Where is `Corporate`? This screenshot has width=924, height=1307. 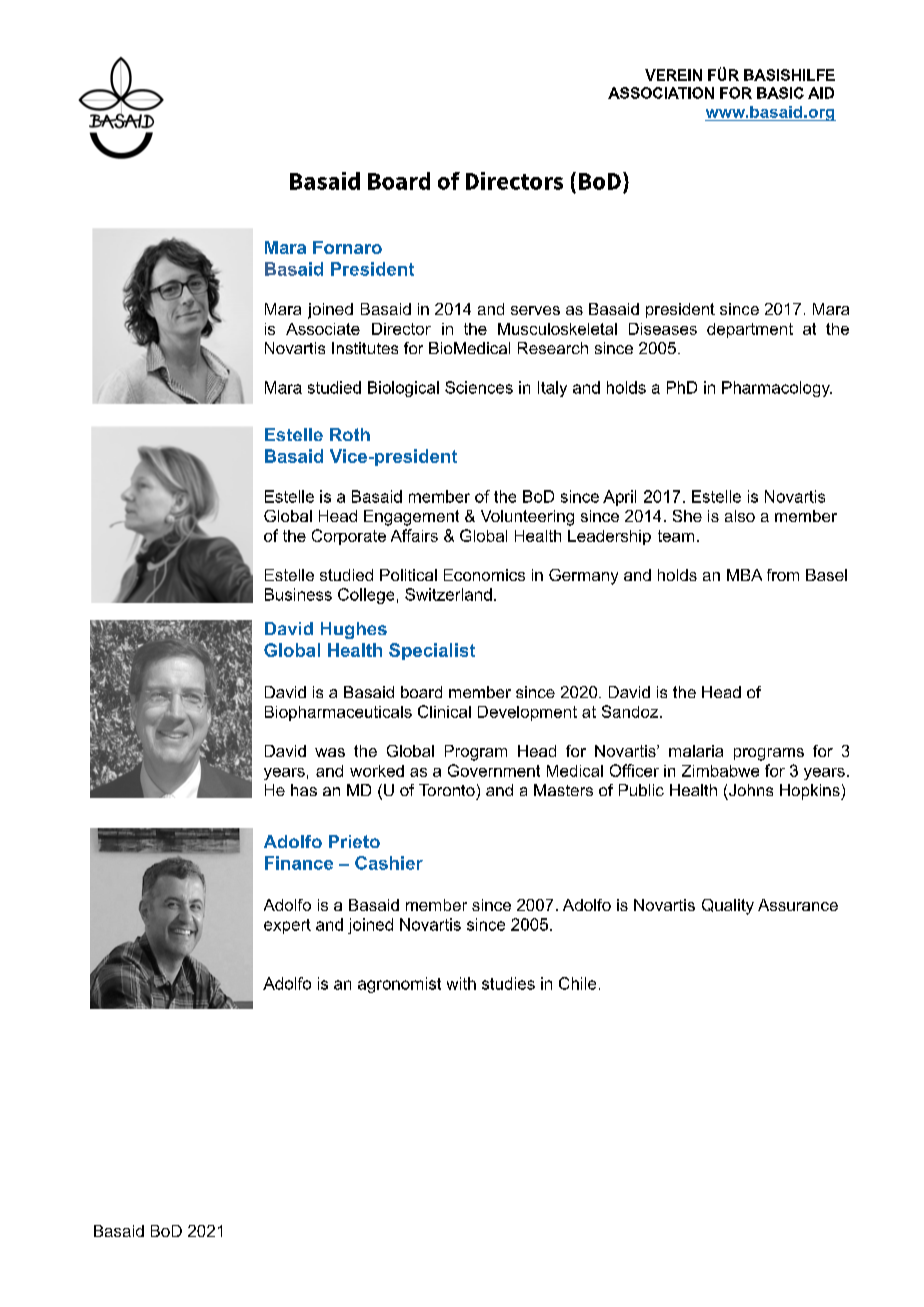
Corporate is located at coordinates (349, 537).
